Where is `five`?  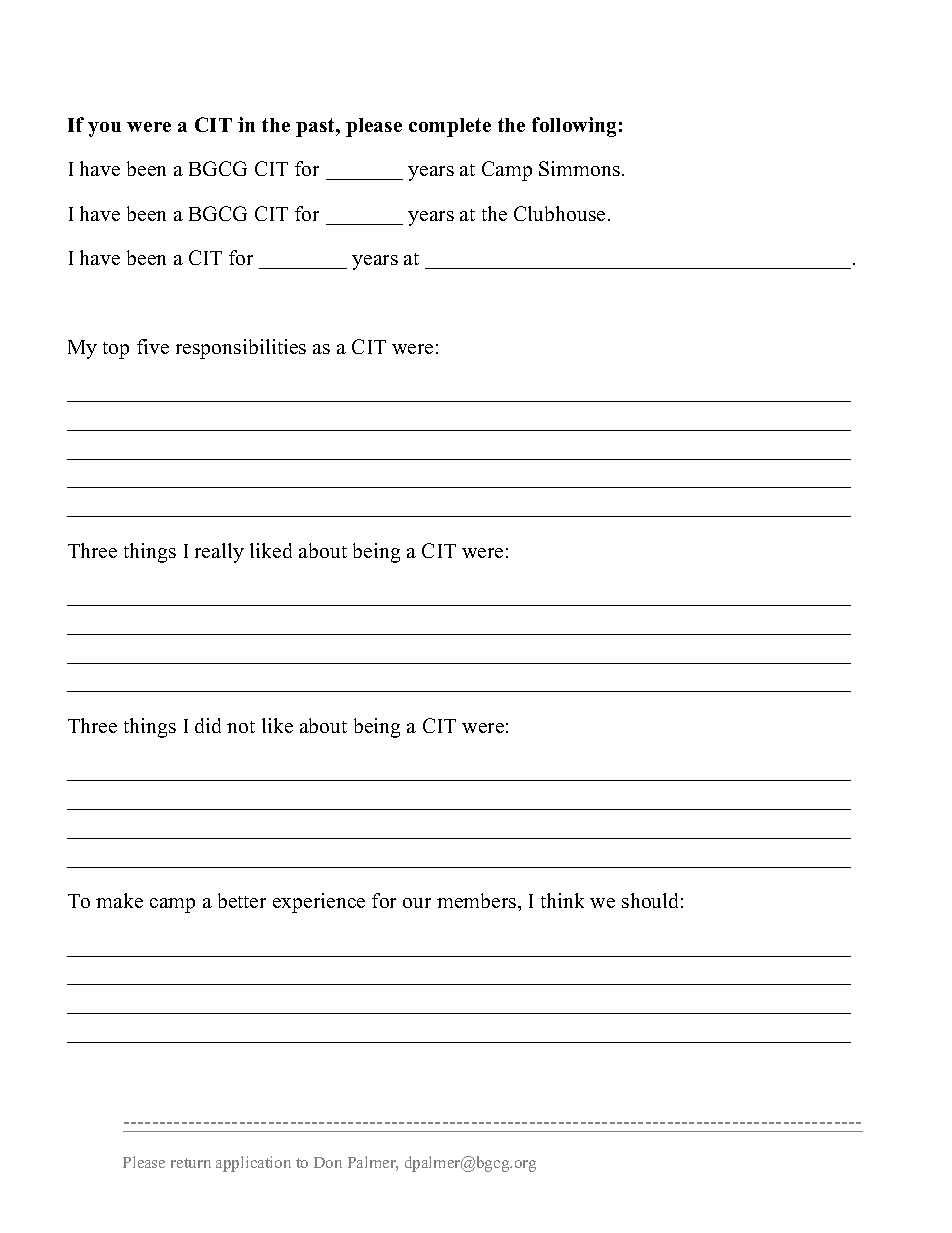 five is located at coordinates (153, 346).
